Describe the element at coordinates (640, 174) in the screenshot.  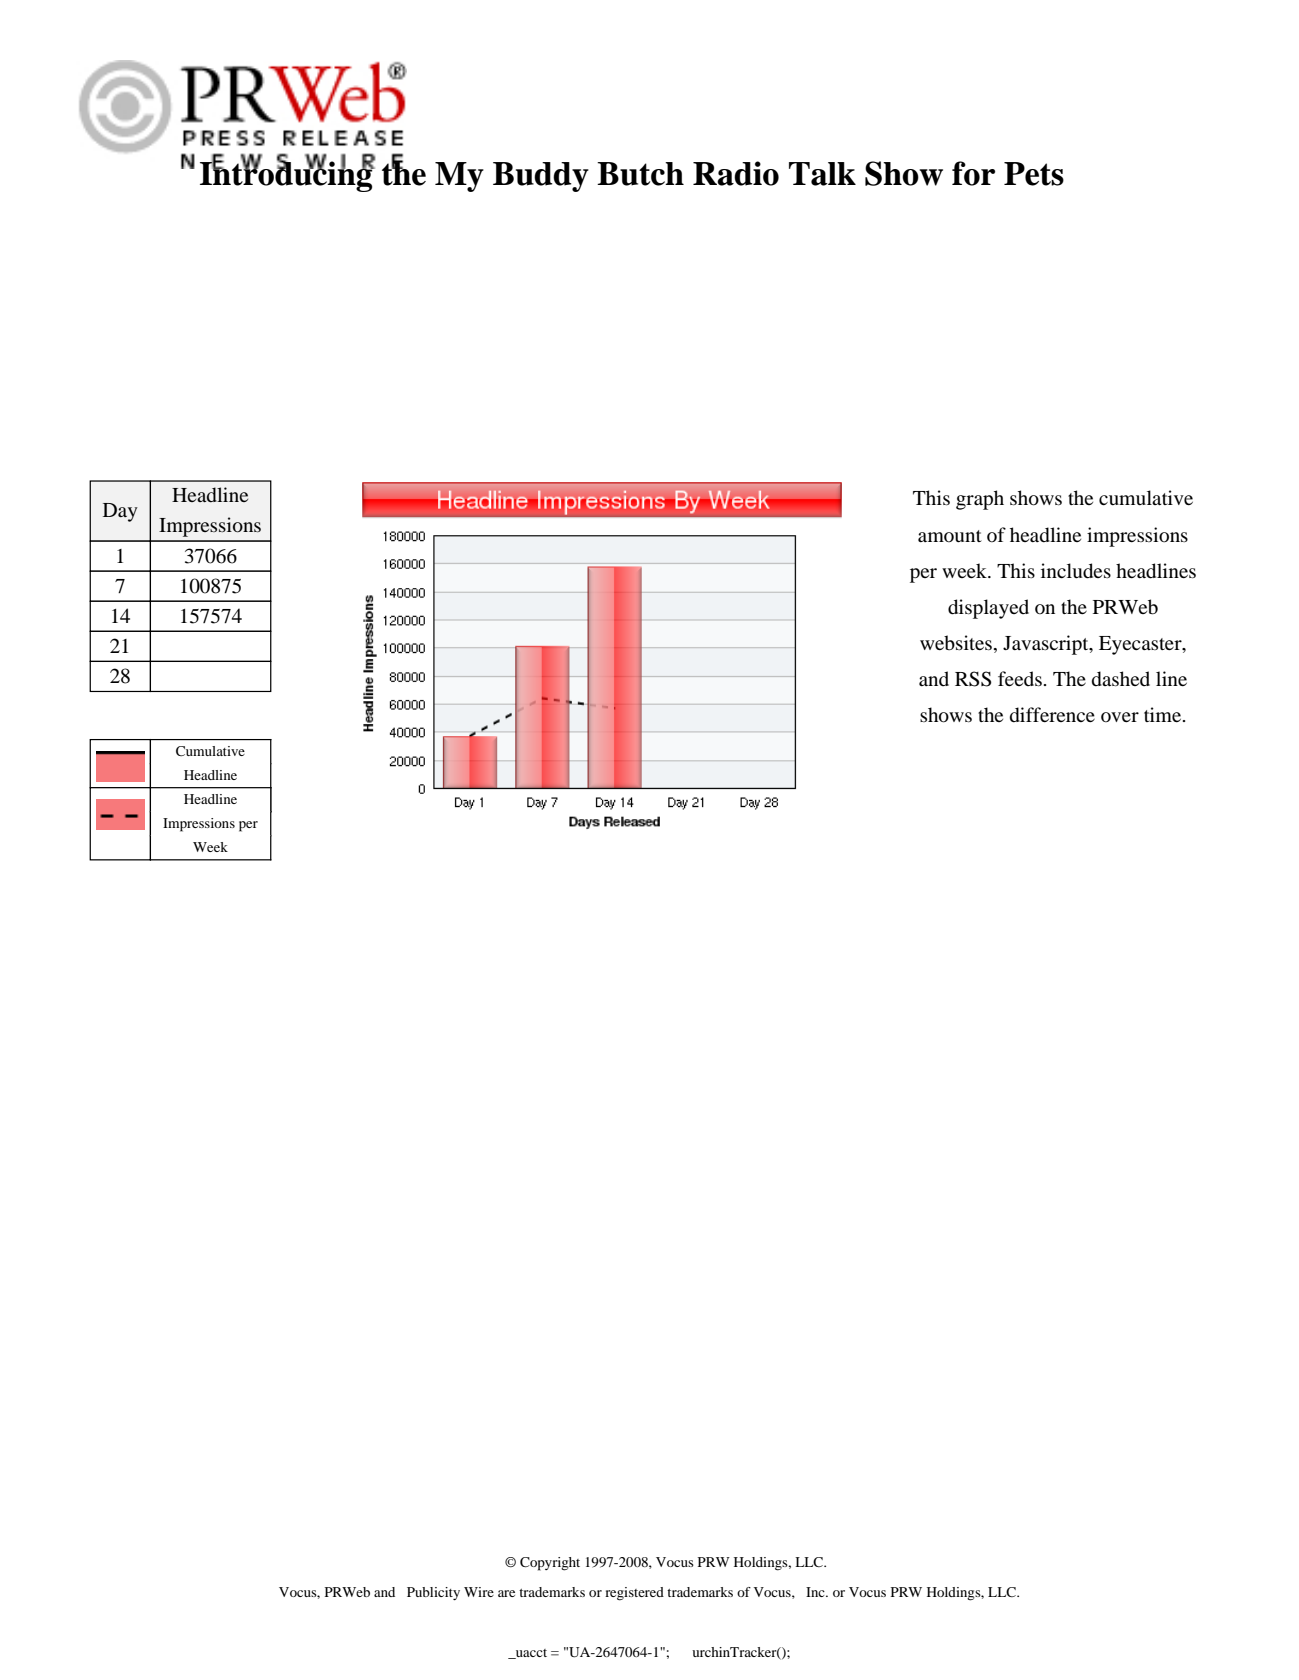
I see `Butch` at that location.
